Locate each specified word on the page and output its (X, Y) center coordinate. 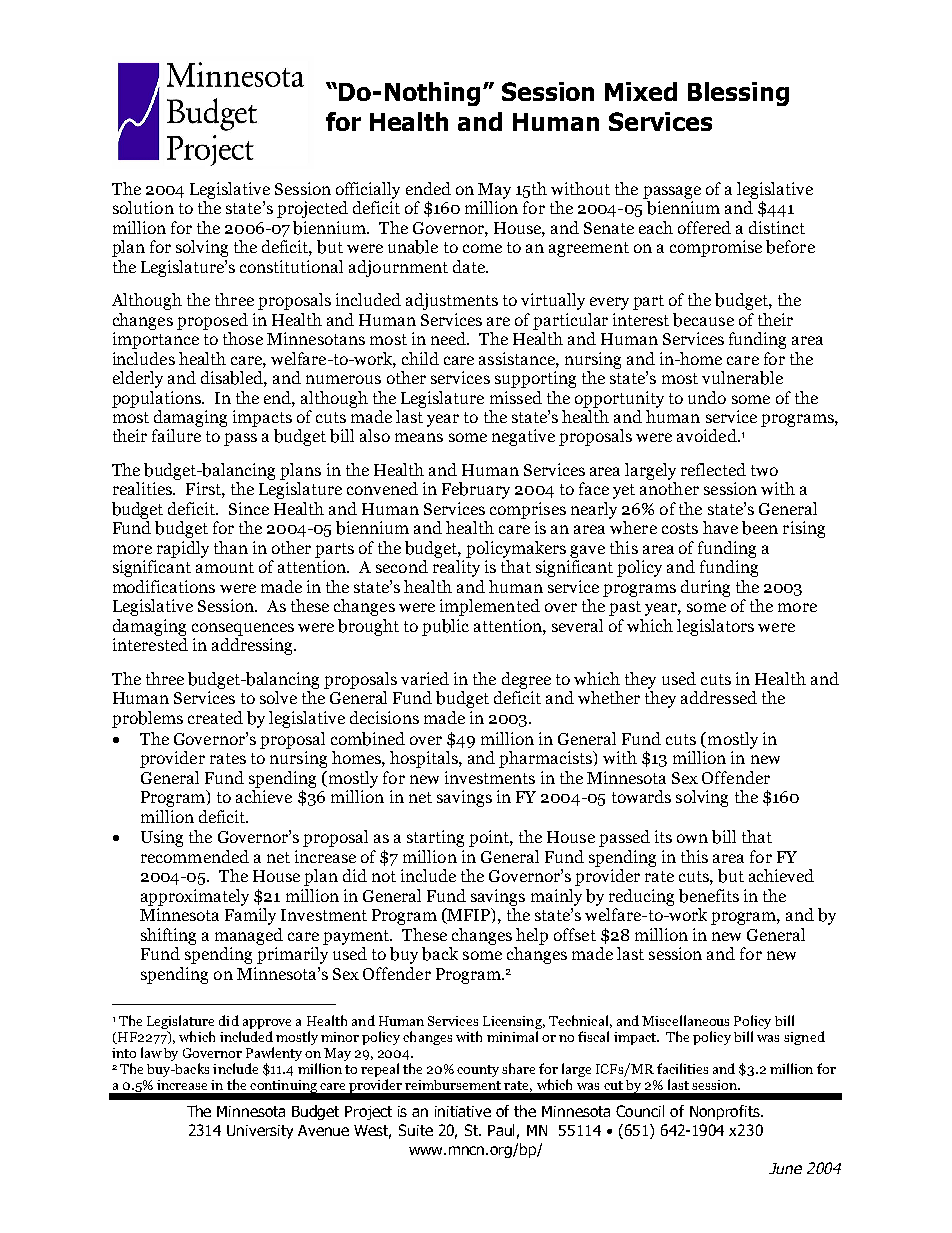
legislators (715, 627)
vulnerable (742, 378)
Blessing (738, 94)
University (260, 1132)
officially (368, 190)
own (692, 838)
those (243, 338)
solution (143, 207)
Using (162, 838)
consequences (243, 629)
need (450, 338)
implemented (490, 607)
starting (435, 838)
